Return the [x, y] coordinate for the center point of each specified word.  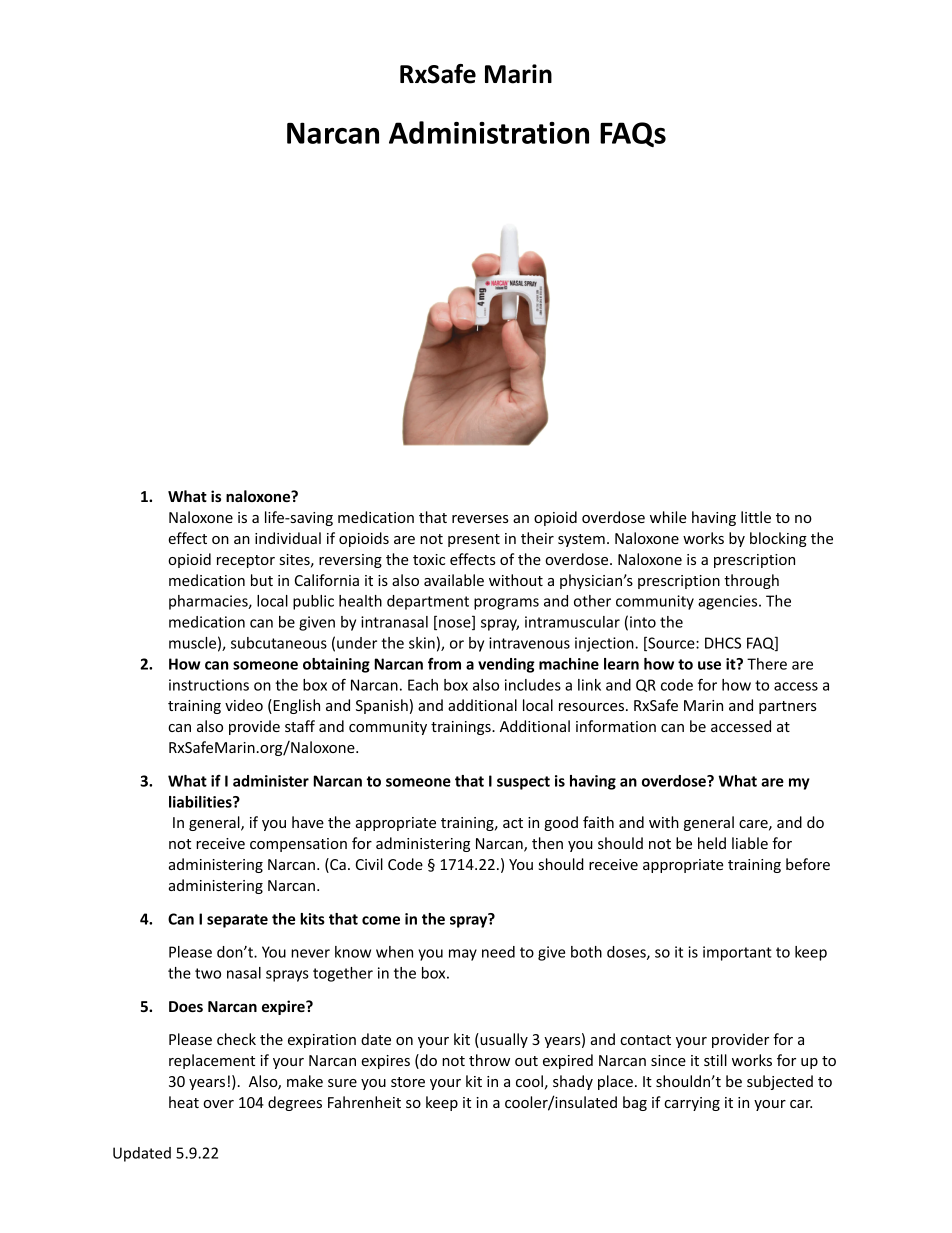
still [715, 1060]
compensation [298, 845]
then [547, 843]
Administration [489, 132]
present [474, 540]
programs [506, 604]
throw [489, 1060]
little [756, 517]
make [305, 1081]
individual [288, 538]
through [751, 581]
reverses [480, 519]
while [668, 517]
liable [750, 843]
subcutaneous [279, 643]
